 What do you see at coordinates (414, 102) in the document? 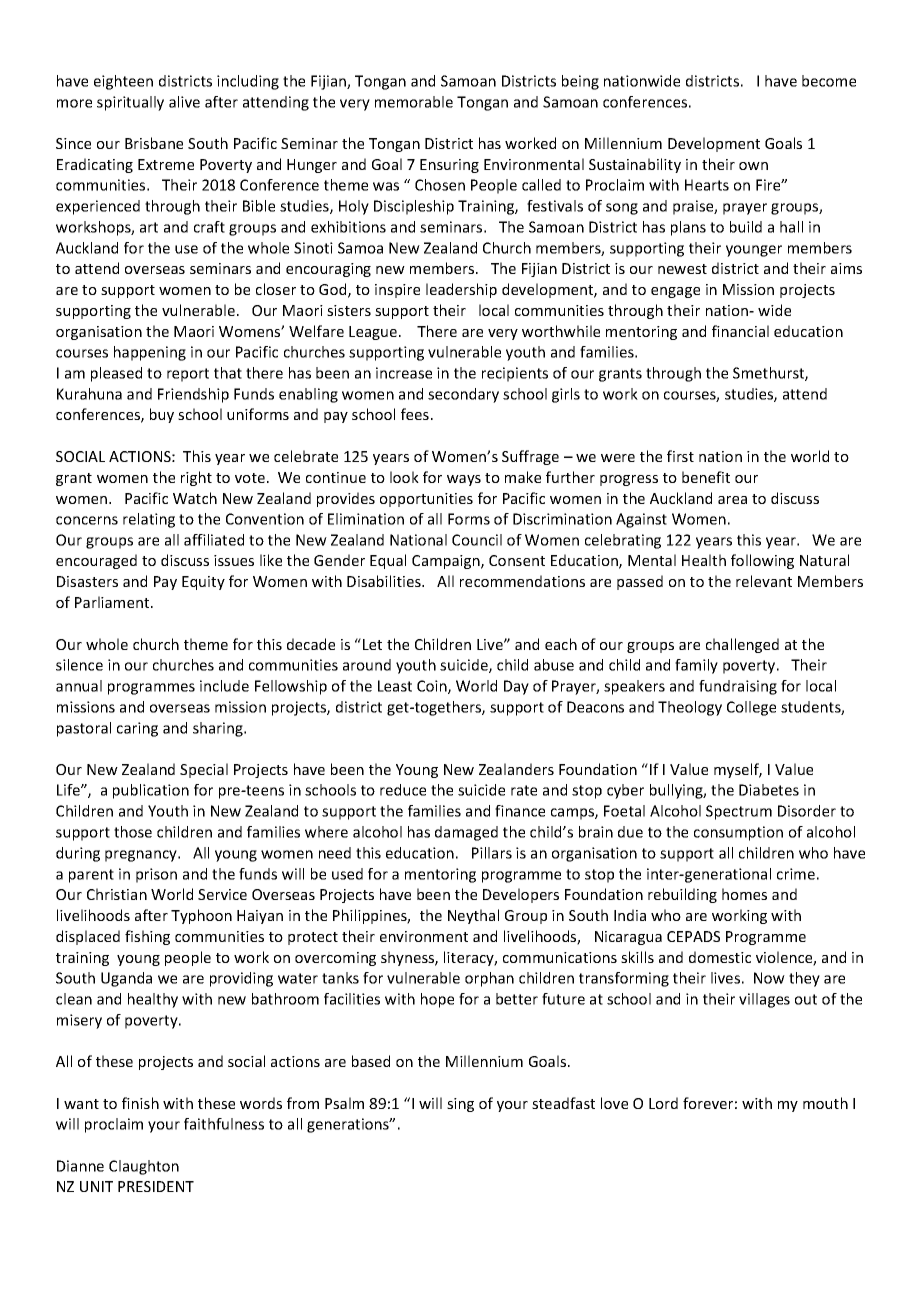
I see `memorable` at bounding box center [414, 102].
